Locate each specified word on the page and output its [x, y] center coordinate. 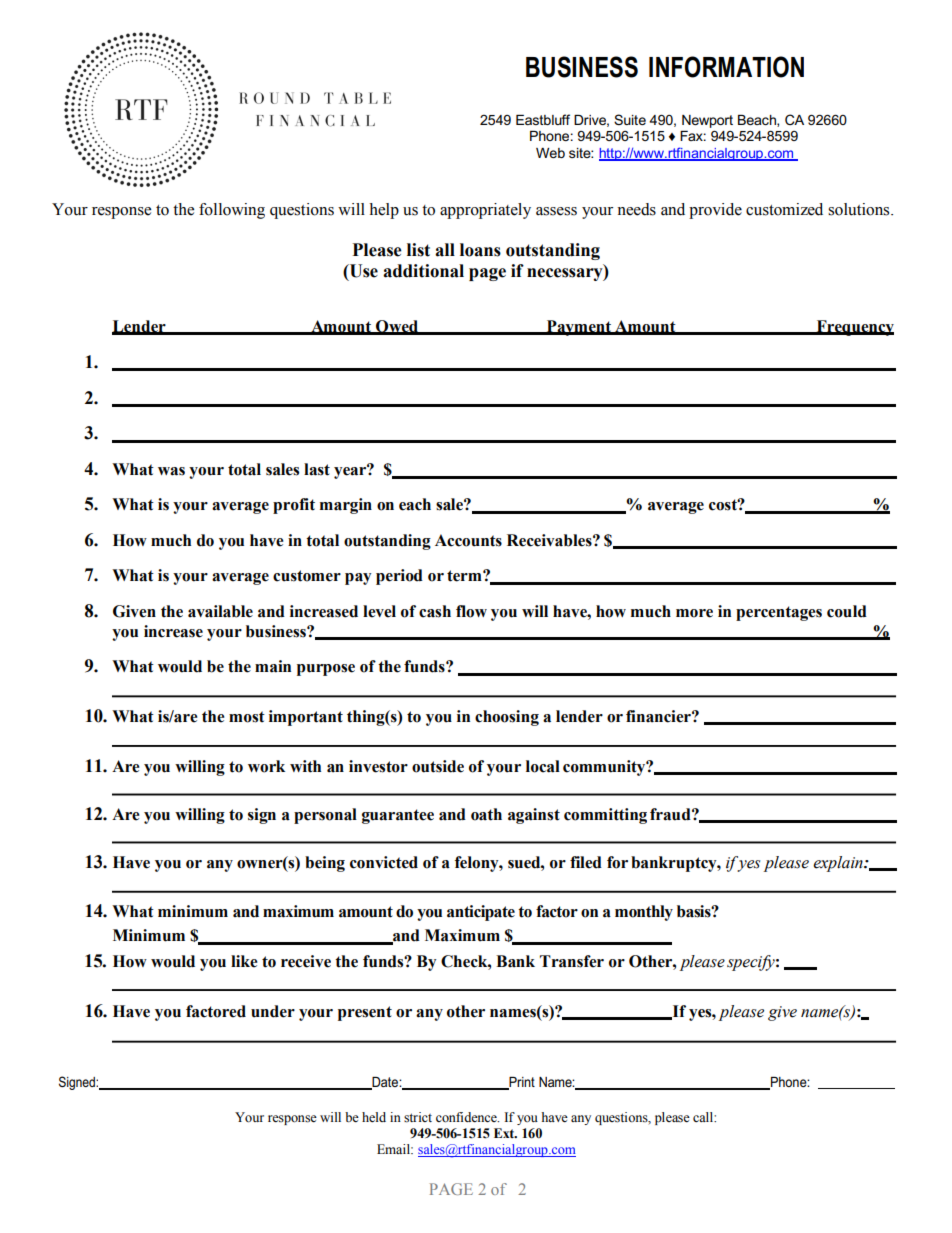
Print [521, 1083]
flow [471, 611]
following [232, 211]
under [273, 1011]
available [220, 611]
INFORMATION [726, 67]
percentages [779, 613]
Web [550, 153]
